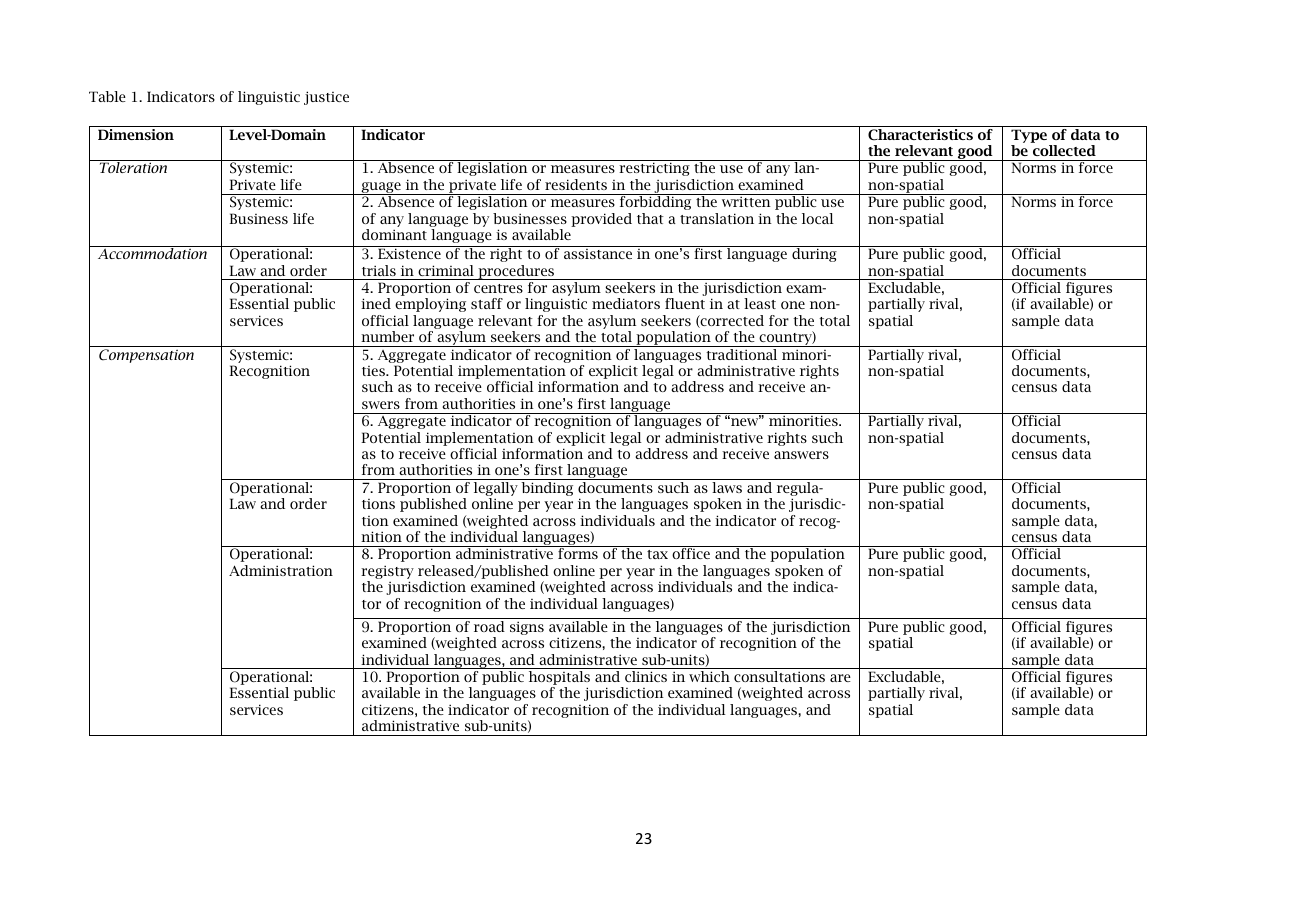 This image has height=924, width=1308. Describe the element at coordinates (326, 98) in the image. I see `justice` at that location.
